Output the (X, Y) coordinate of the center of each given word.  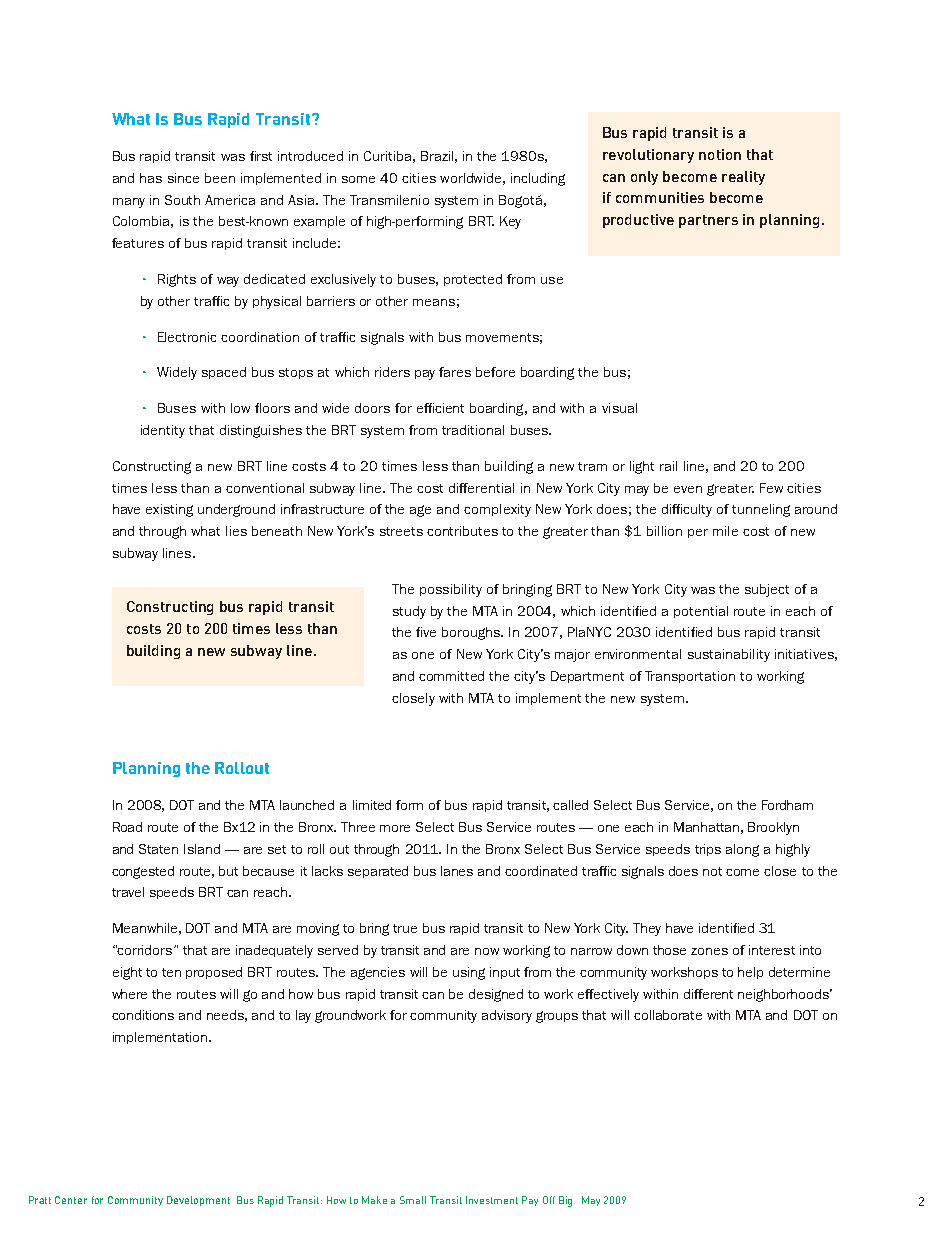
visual (619, 408)
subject (767, 590)
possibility (451, 590)
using (469, 973)
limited (372, 805)
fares (455, 372)
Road (127, 827)
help (750, 973)
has (151, 178)
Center (71, 1200)
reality (743, 178)
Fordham (787, 805)
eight (127, 973)
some (358, 179)
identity (163, 431)
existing (169, 510)
